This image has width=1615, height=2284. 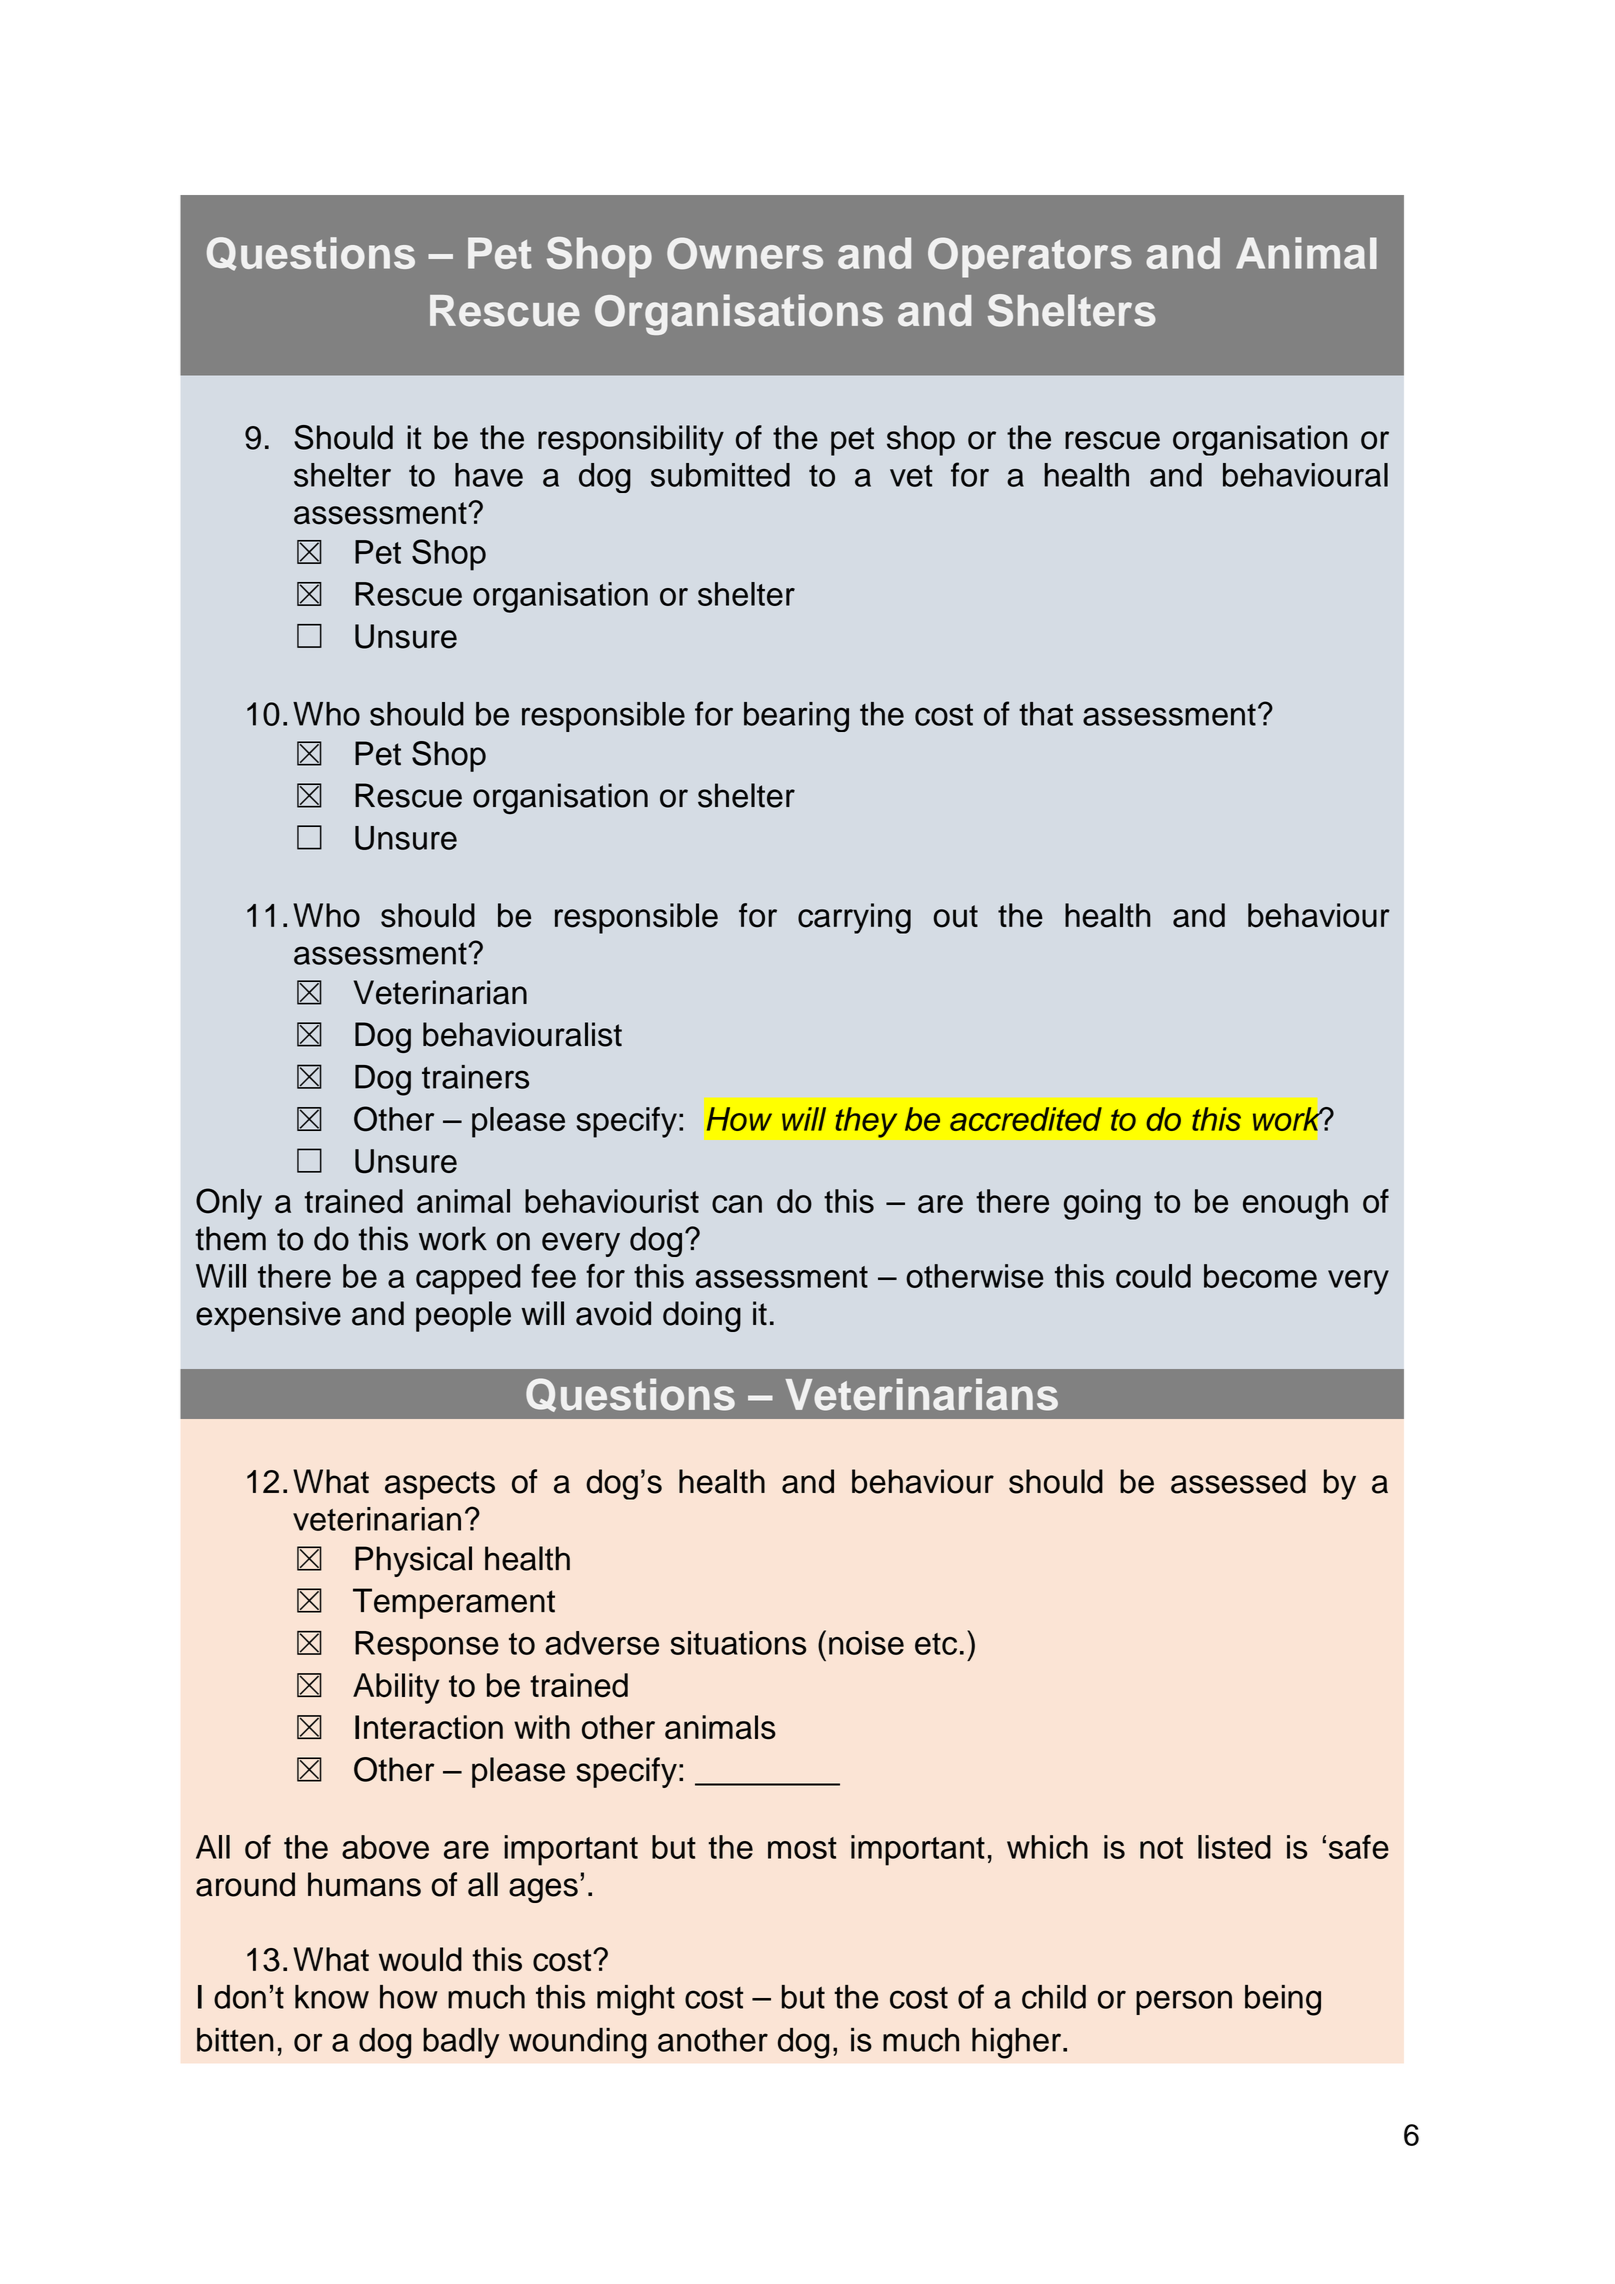 What do you see at coordinates (702, 1316) in the image?
I see `doing` at bounding box center [702, 1316].
